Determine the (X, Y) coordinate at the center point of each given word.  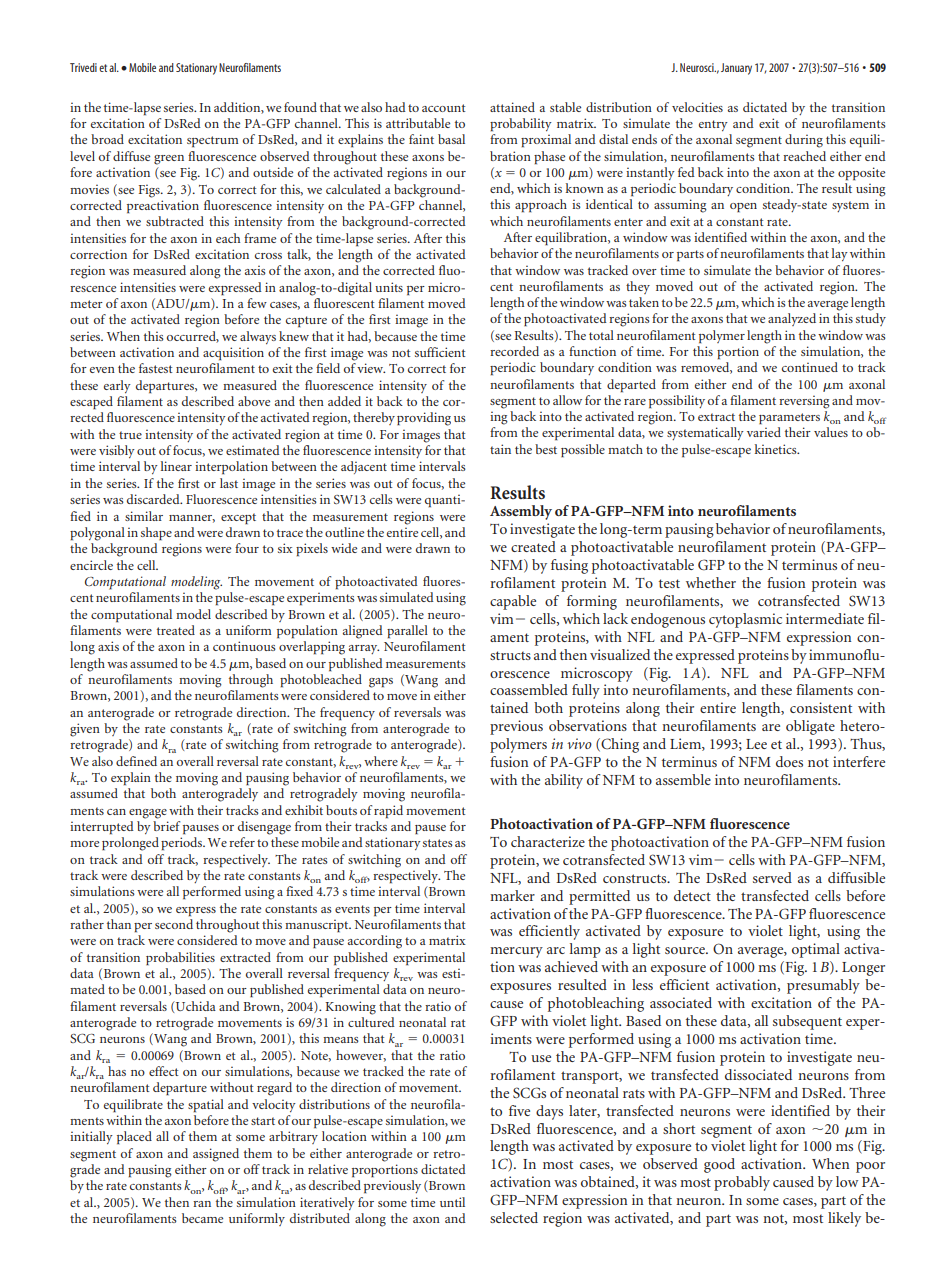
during (804, 141)
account (444, 108)
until (452, 1202)
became (202, 1218)
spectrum (212, 142)
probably (742, 1183)
